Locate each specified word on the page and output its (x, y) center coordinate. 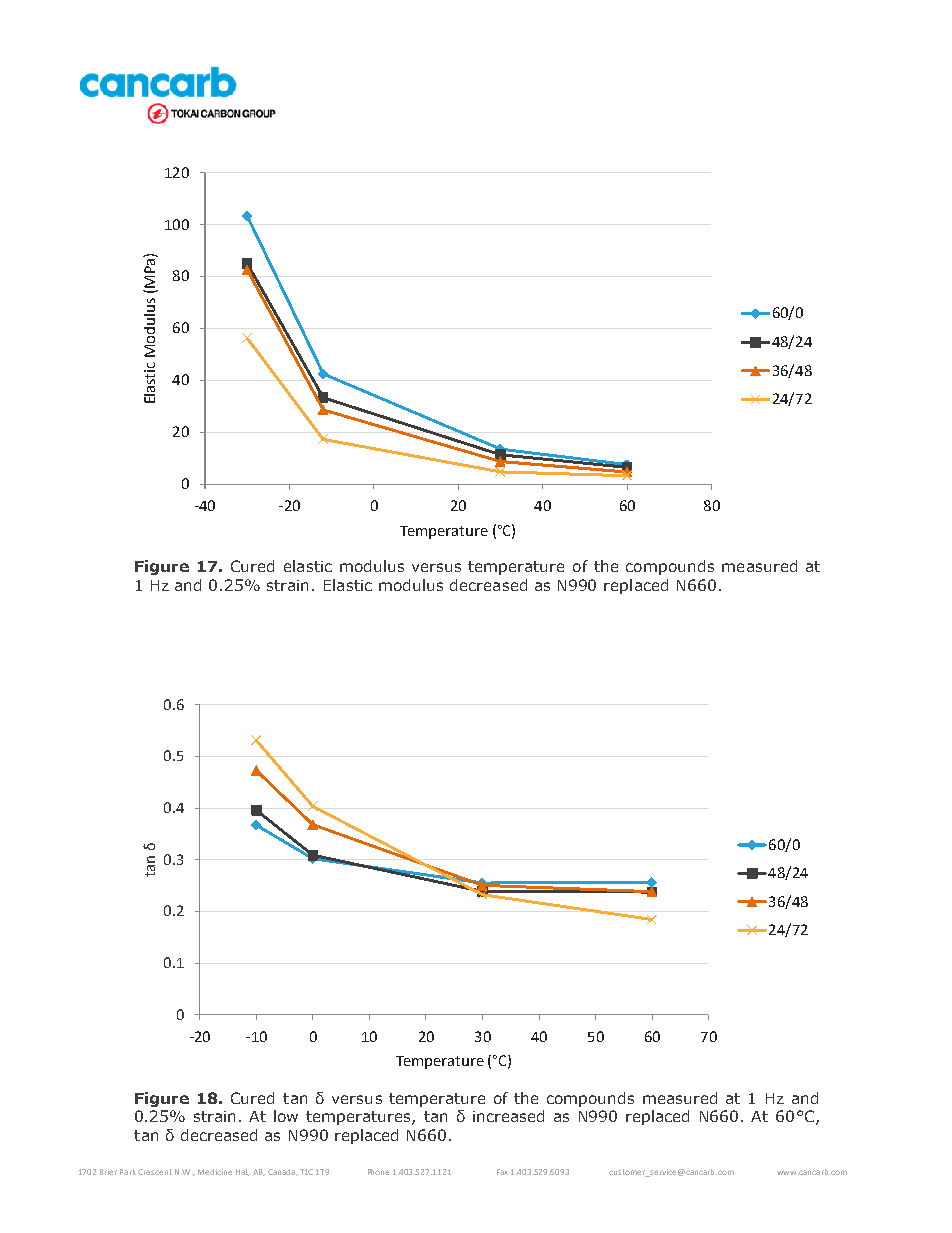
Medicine (215, 1172)
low (286, 1116)
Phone (378, 1172)
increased (508, 1116)
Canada (282, 1172)
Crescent (155, 1172)
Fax (502, 1172)
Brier (108, 1172)
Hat (243, 1172)
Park (128, 1172)
